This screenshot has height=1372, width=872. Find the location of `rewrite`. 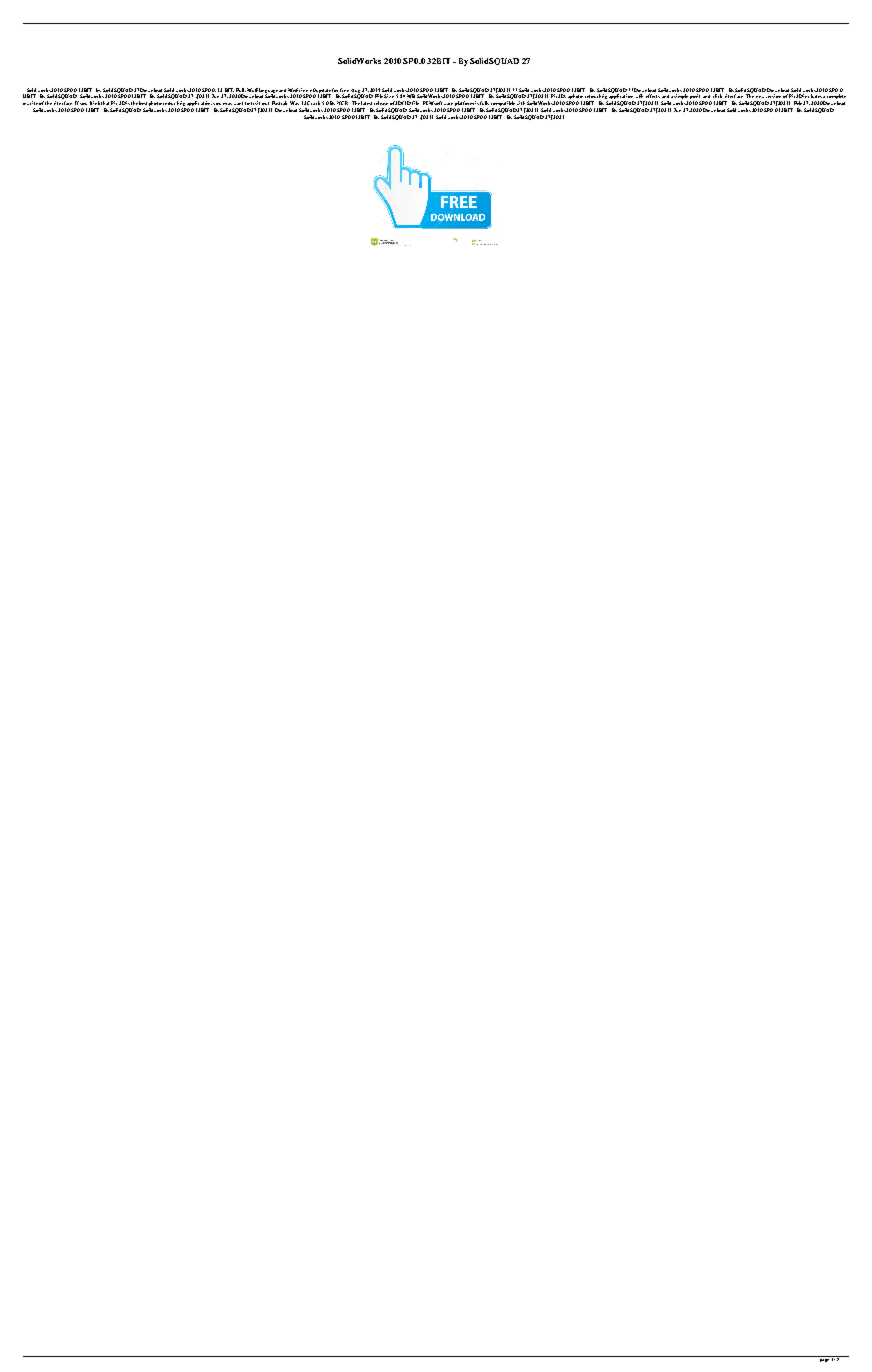

rewrite is located at coordinates (30, 103).
